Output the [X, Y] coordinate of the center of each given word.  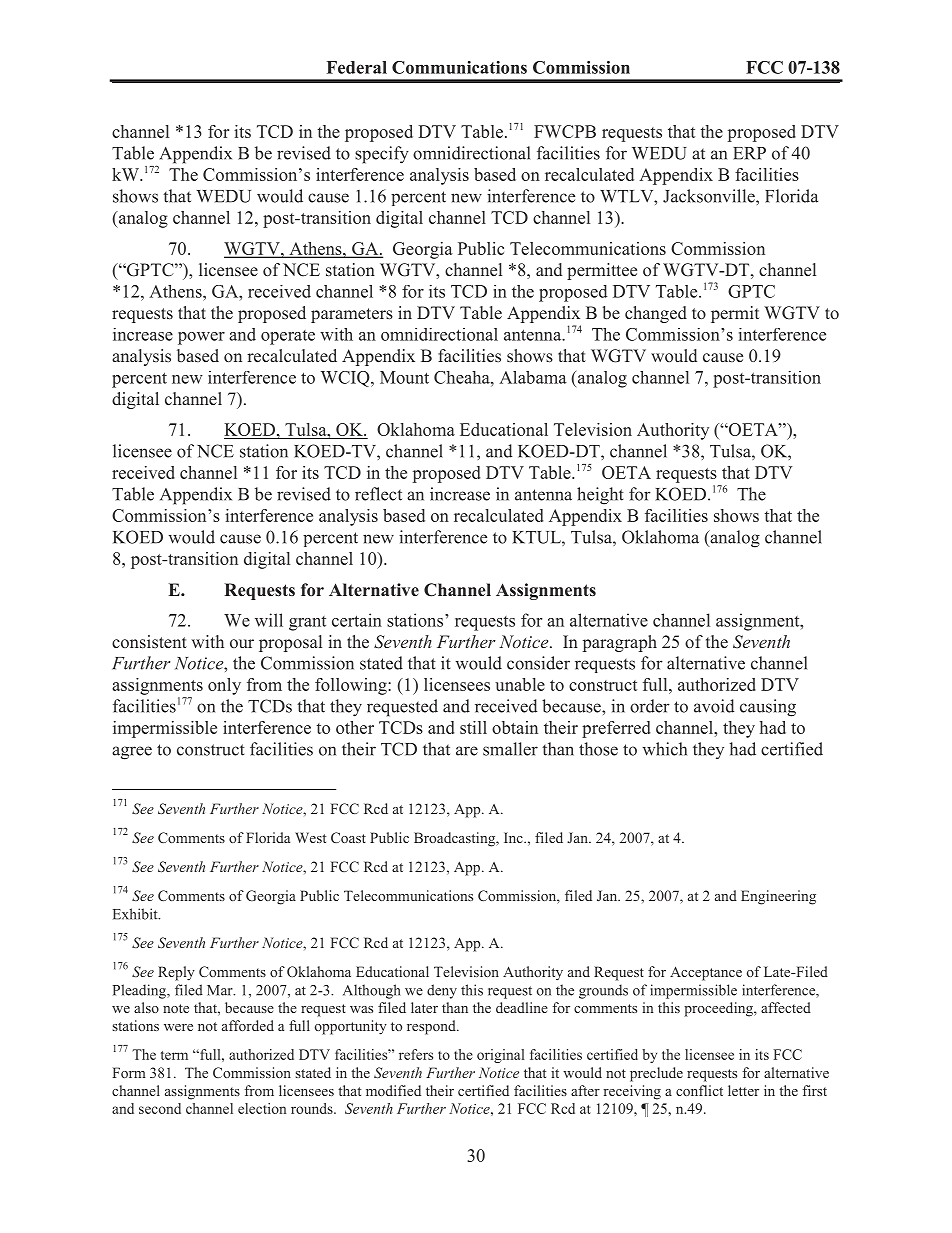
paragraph [620, 643]
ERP [749, 153]
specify [382, 155]
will [269, 620]
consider [538, 663]
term [174, 1055]
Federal [357, 67]
